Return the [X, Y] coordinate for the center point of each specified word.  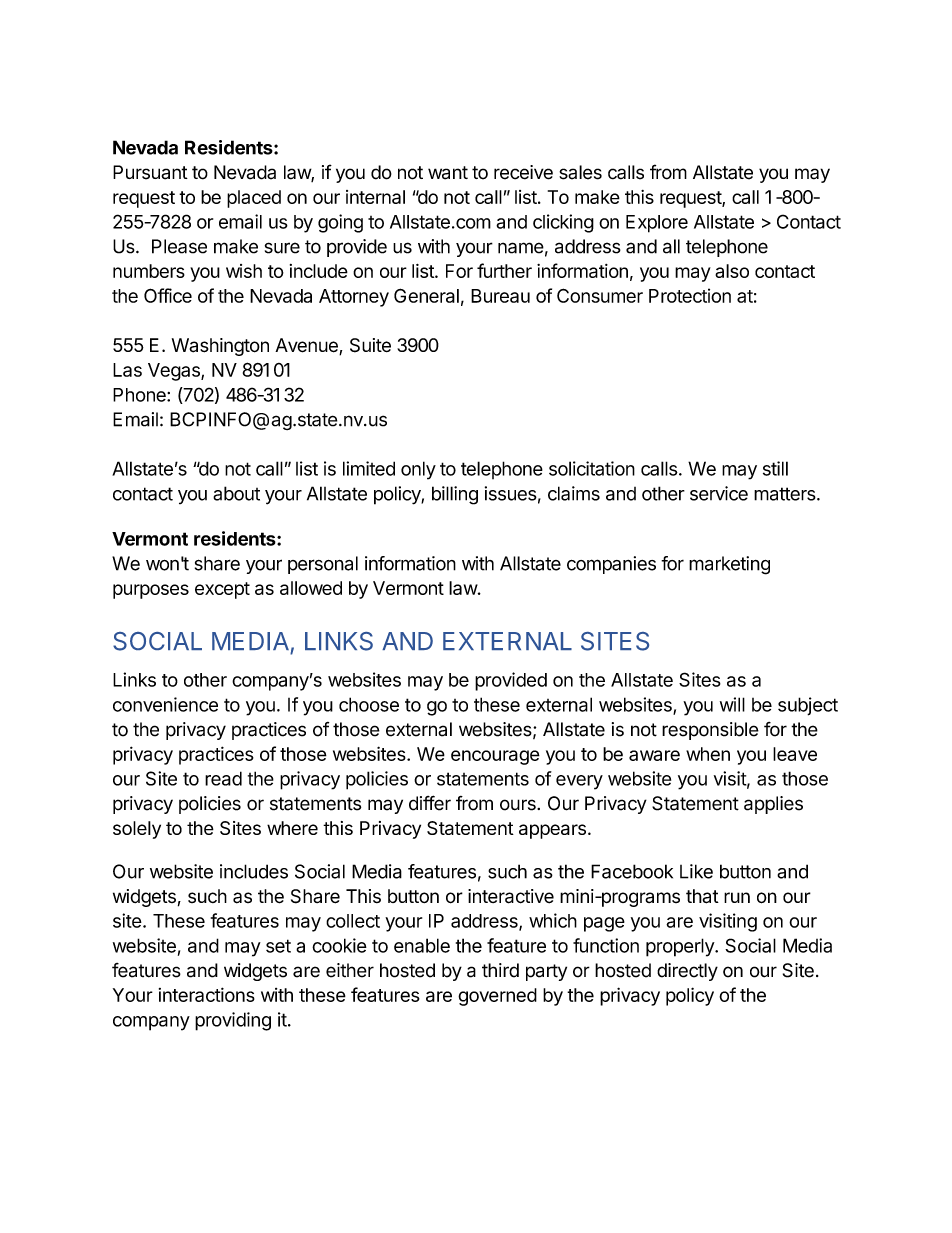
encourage [495, 757]
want [448, 173]
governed [497, 997]
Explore [657, 224]
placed [254, 199]
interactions [207, 994]
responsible [710, 731]
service [719, 493]
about [236, 493]
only [418, 470]
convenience [165, 704]
